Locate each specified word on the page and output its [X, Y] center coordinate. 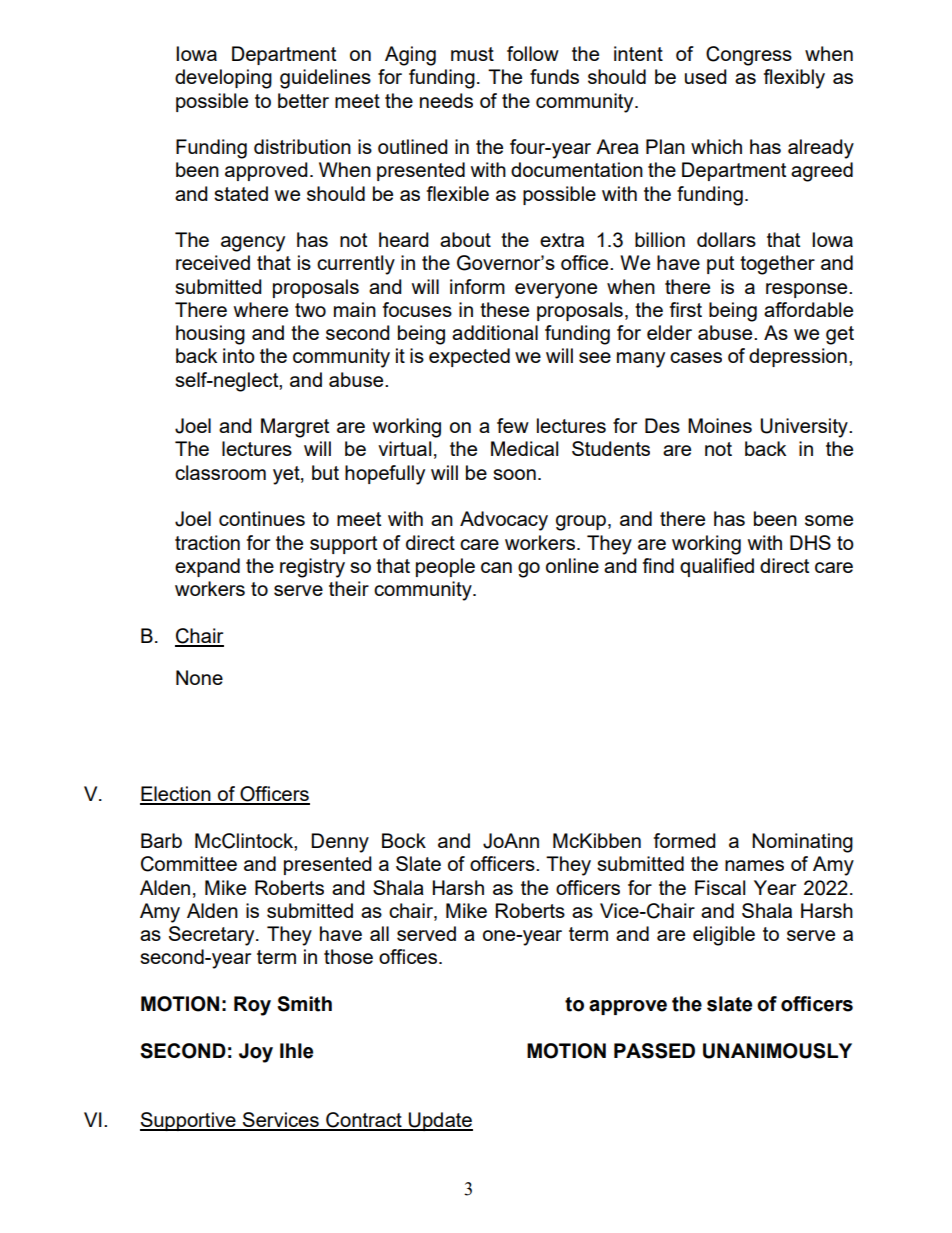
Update [440, 1121]
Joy [256, 1053]
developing [223, 79]
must [472, 54]
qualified [717, 567]
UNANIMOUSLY [777, 1051]
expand [207, 567]
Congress [749, 56]
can [496, 567]
